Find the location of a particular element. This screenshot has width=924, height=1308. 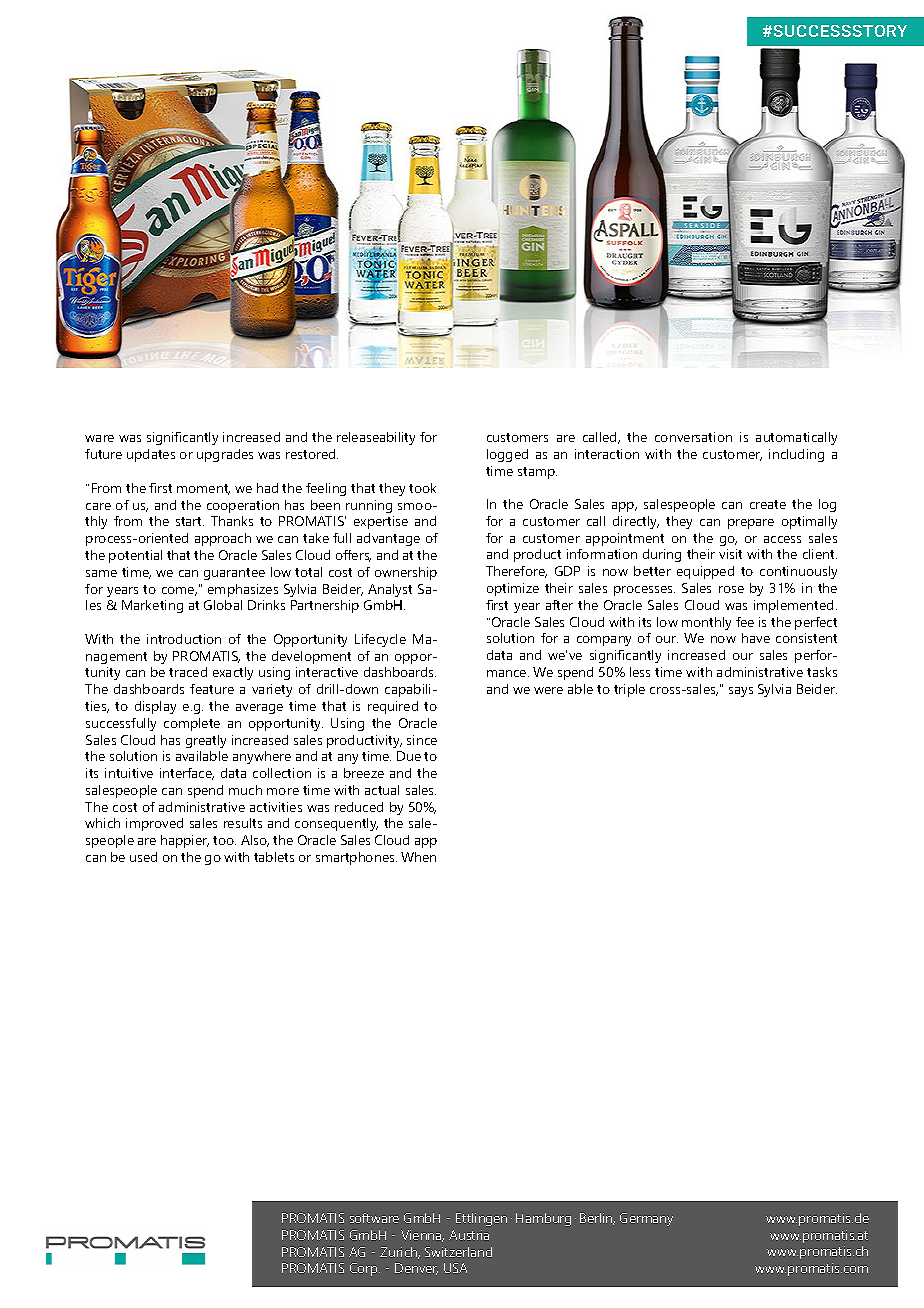

have is located at coordinates (756, 638).
